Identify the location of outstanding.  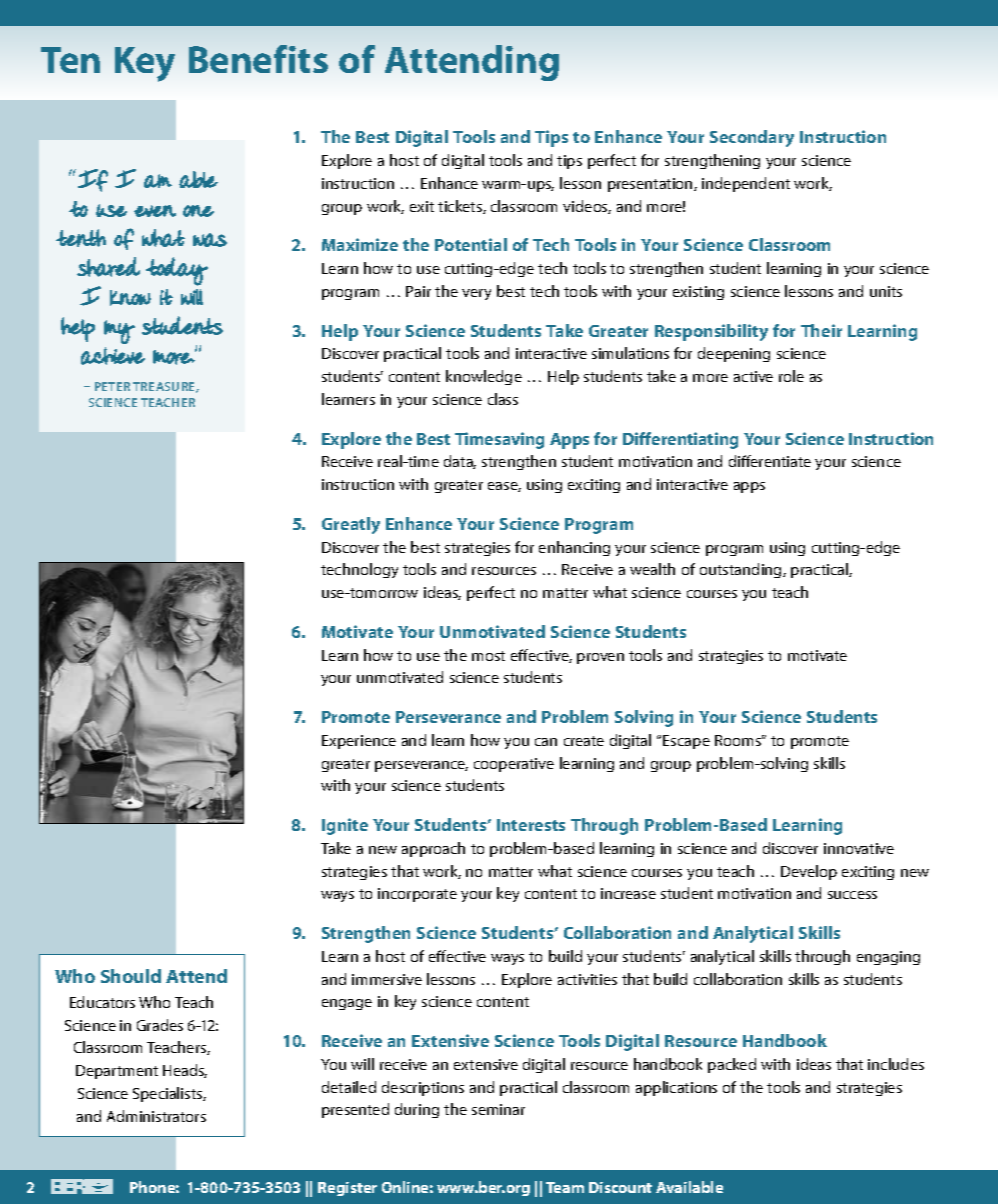
(742, 570).
